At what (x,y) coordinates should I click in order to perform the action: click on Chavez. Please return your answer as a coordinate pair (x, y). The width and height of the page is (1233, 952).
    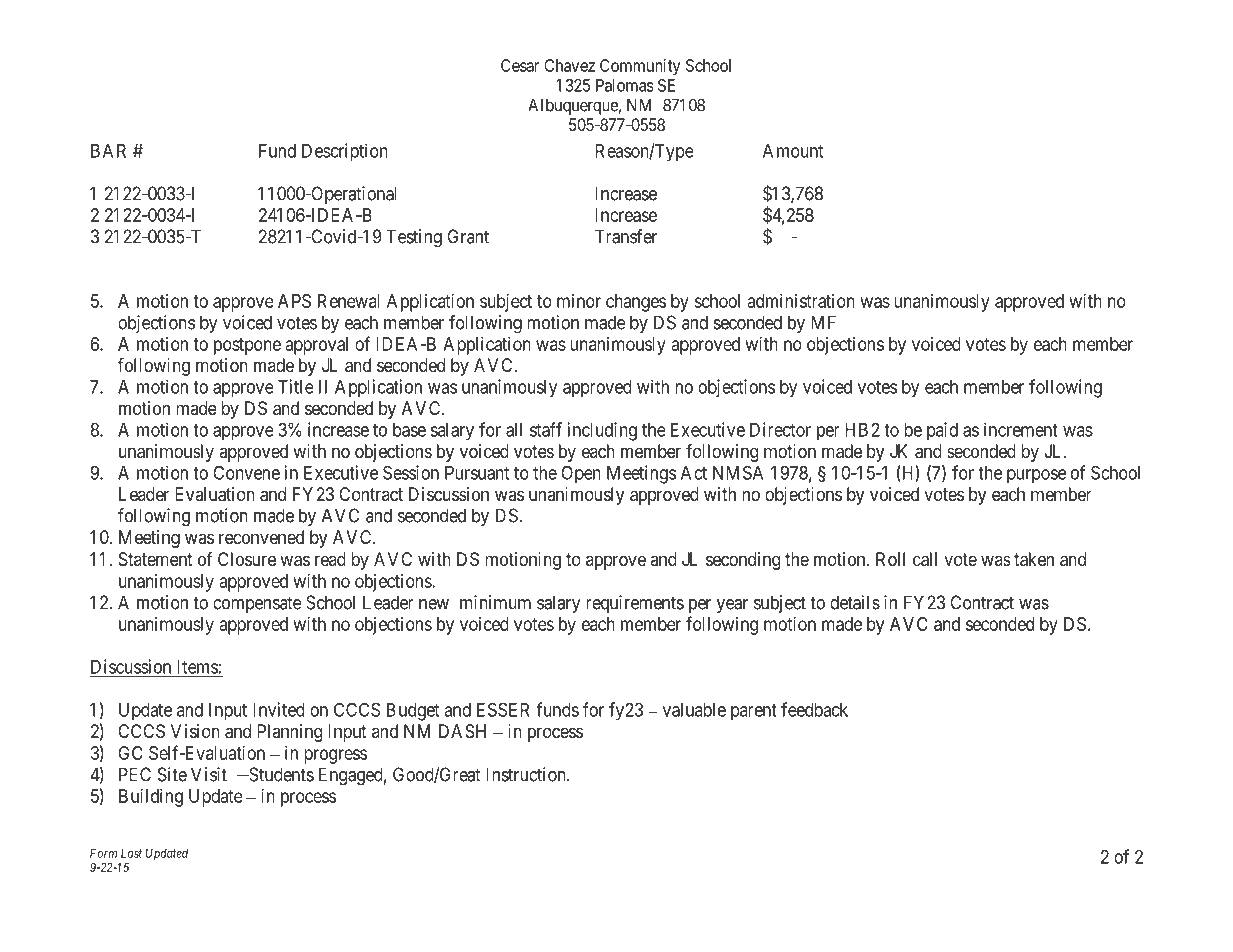
    Looking at the image, I should click on (569, 65).
